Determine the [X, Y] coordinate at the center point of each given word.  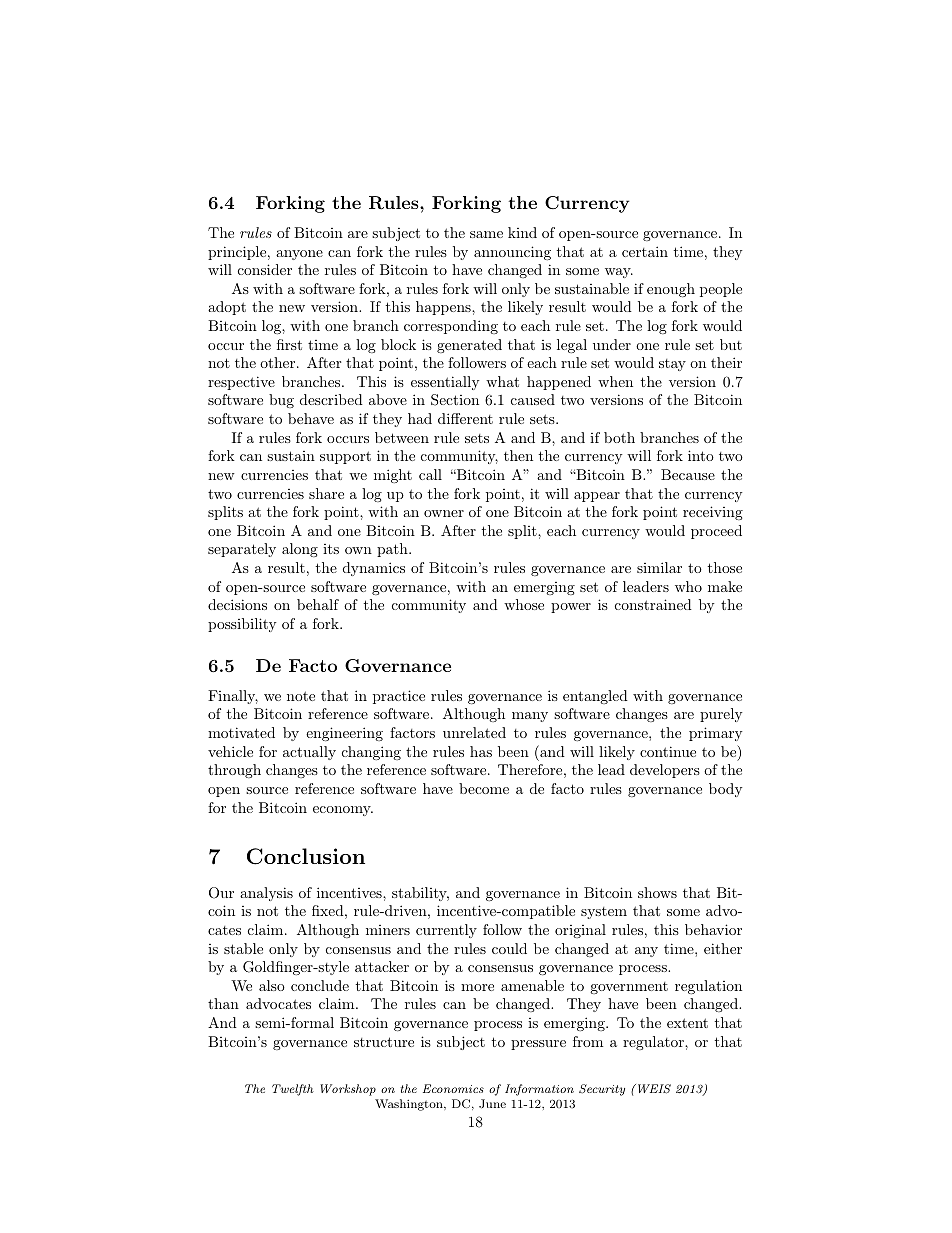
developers [665, 771]
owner [444, 513]
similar [659, 567]
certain [645, 251]
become [484, 788]
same [486, 234]
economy [343, 811]
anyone [299, 255]
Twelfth [293, 1090]
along [300, 550]
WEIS [653, 1089]
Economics [453, 1088]
